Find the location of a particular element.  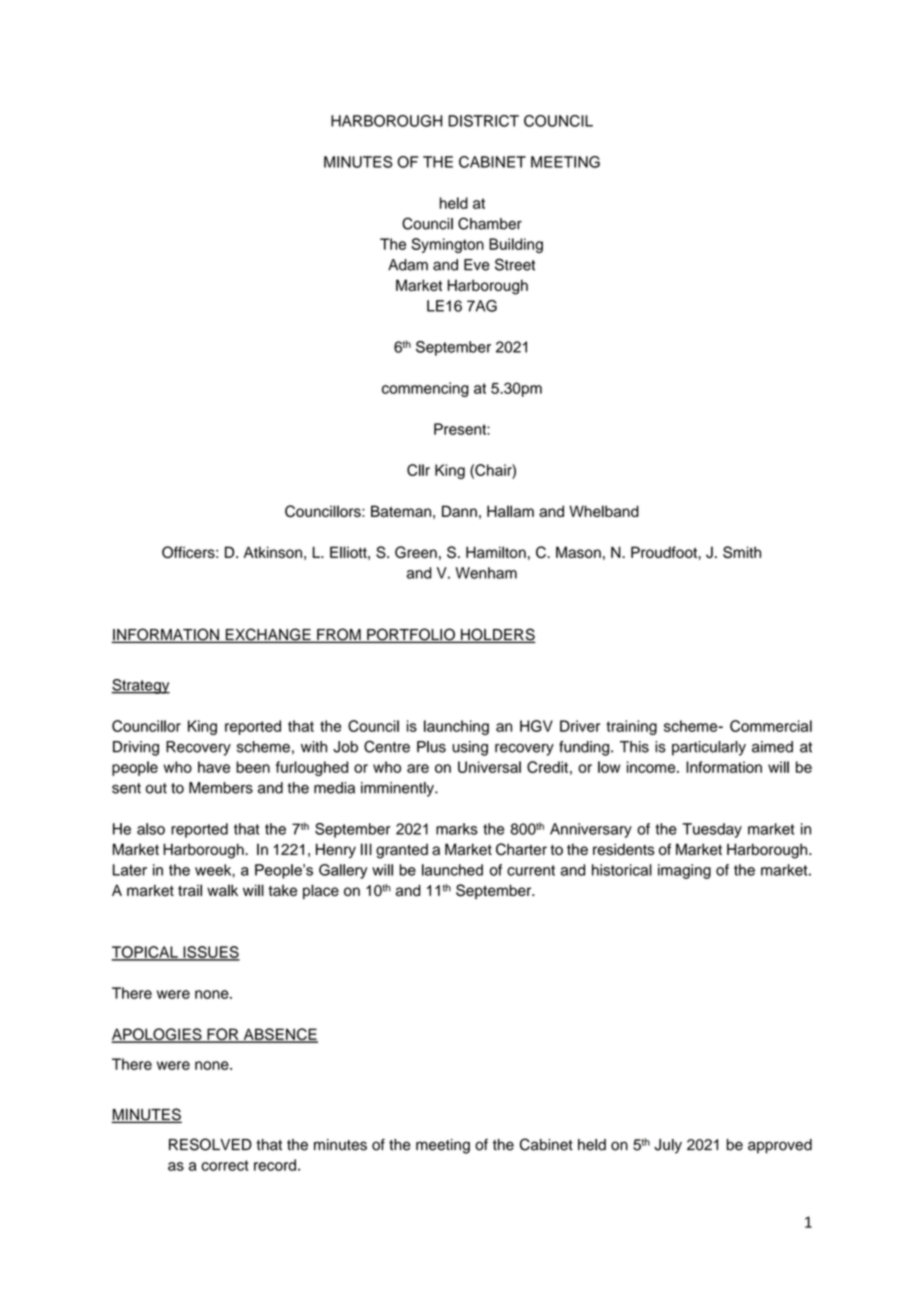

Dann is located at coordinates (459, 511).
